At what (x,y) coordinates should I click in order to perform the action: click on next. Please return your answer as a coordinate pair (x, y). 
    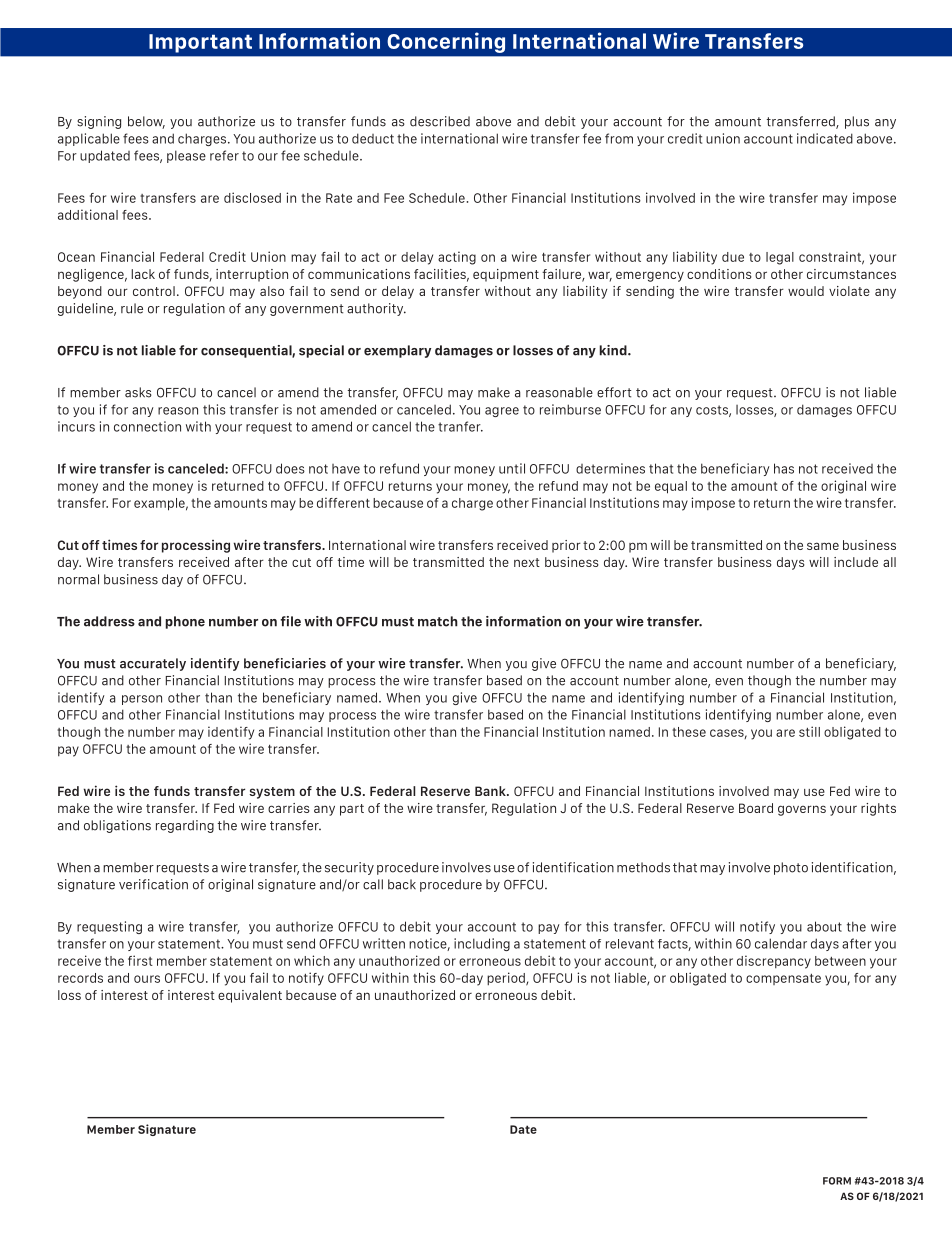
    Looking at the image, I should click on (527, 562).
